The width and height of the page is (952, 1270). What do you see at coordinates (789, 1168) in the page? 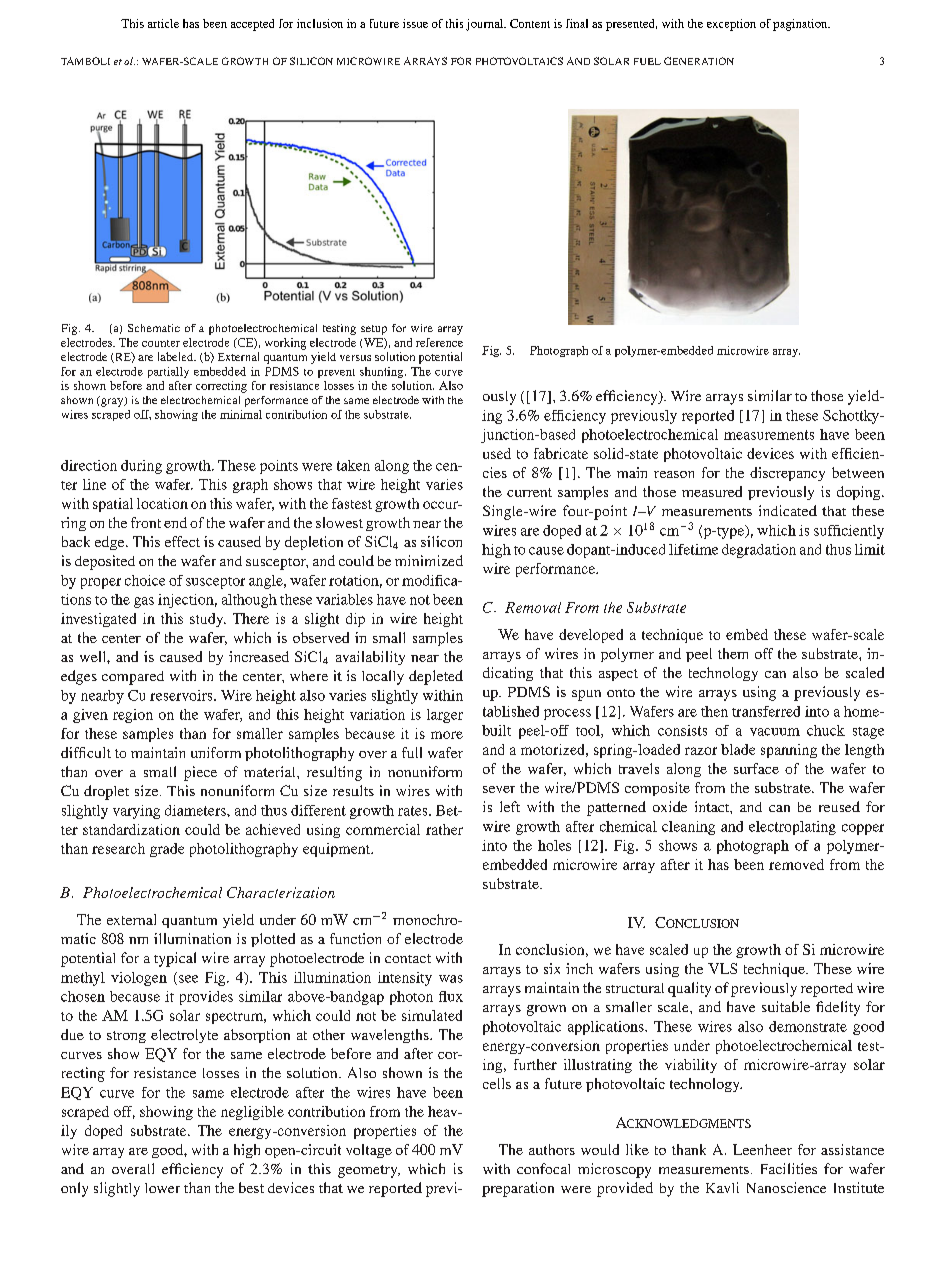
I see `Facilities` at bounding box center [789, 1168].
